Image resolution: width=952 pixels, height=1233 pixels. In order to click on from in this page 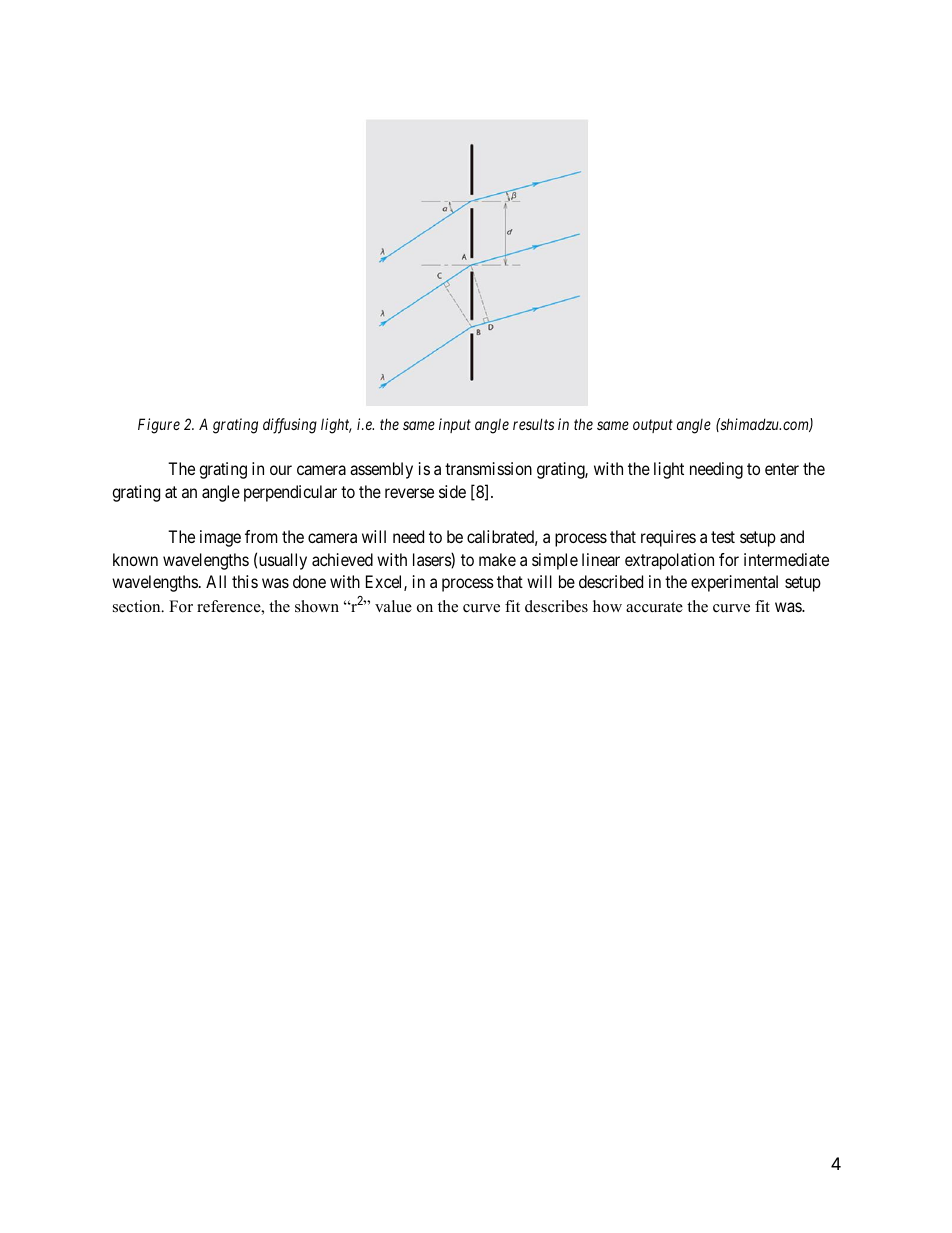, I will do `click(261, 536)`.
